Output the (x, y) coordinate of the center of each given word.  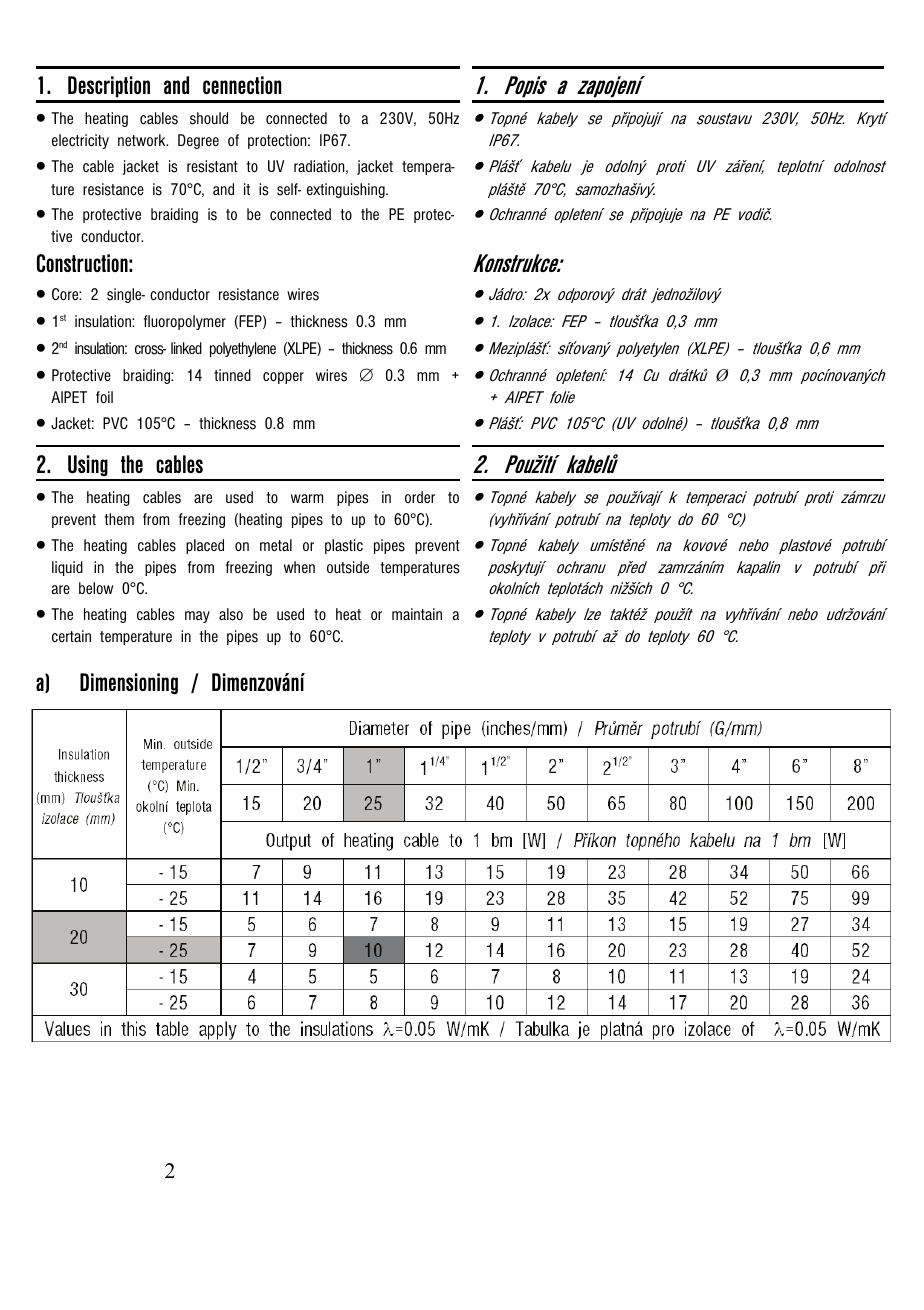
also (231, 614)
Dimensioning (129, 684)
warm (307, 498)
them (119, 519)
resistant (212, 166)
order (420, 497)
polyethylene (243, 349)
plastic (344, 546)
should (209, 118)
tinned (232, 375)
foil (104, 397)
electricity (80, 141)
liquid (67, 568)
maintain (417, 614)
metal (276, 545)
